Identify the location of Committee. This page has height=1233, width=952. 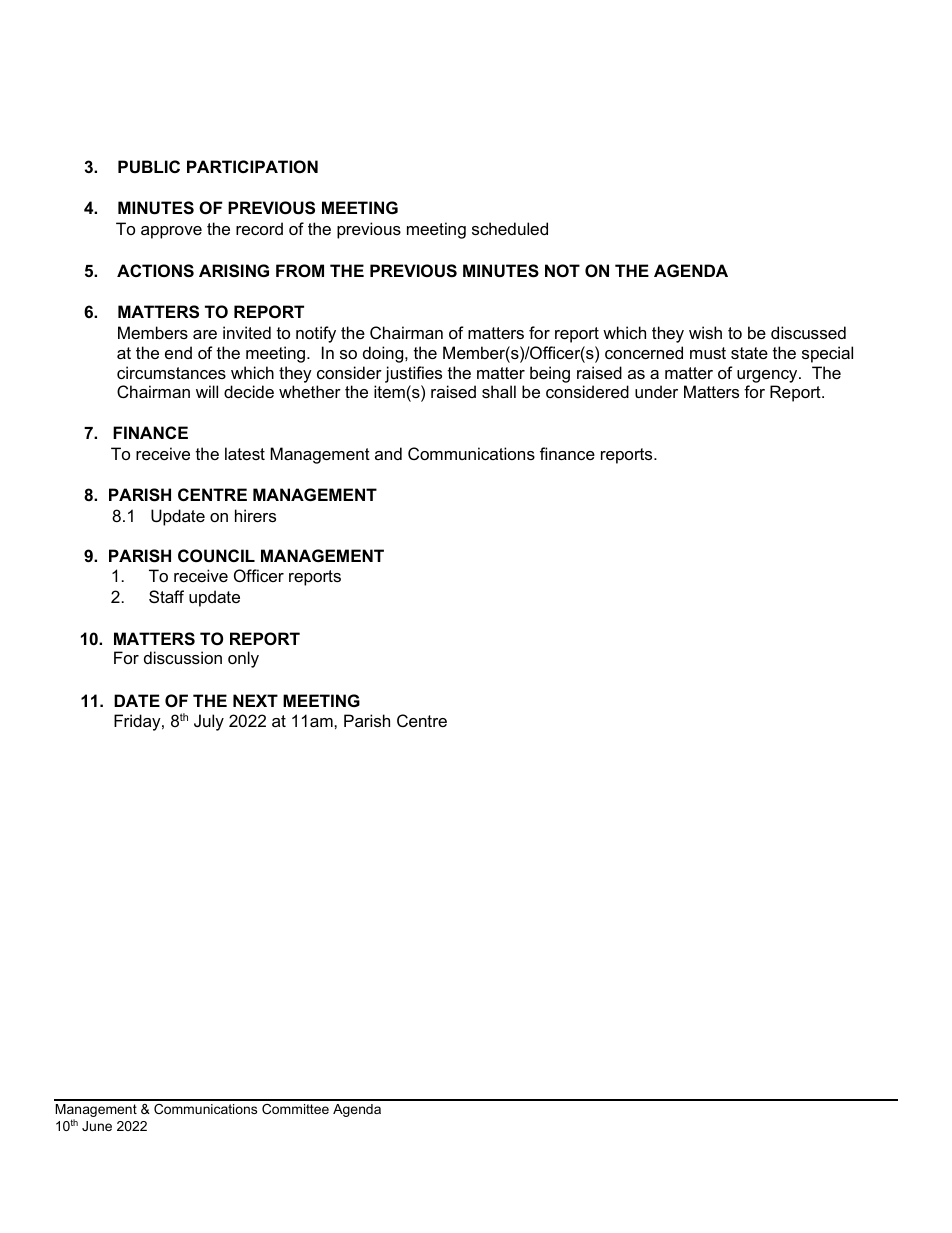
(295, 1109).
